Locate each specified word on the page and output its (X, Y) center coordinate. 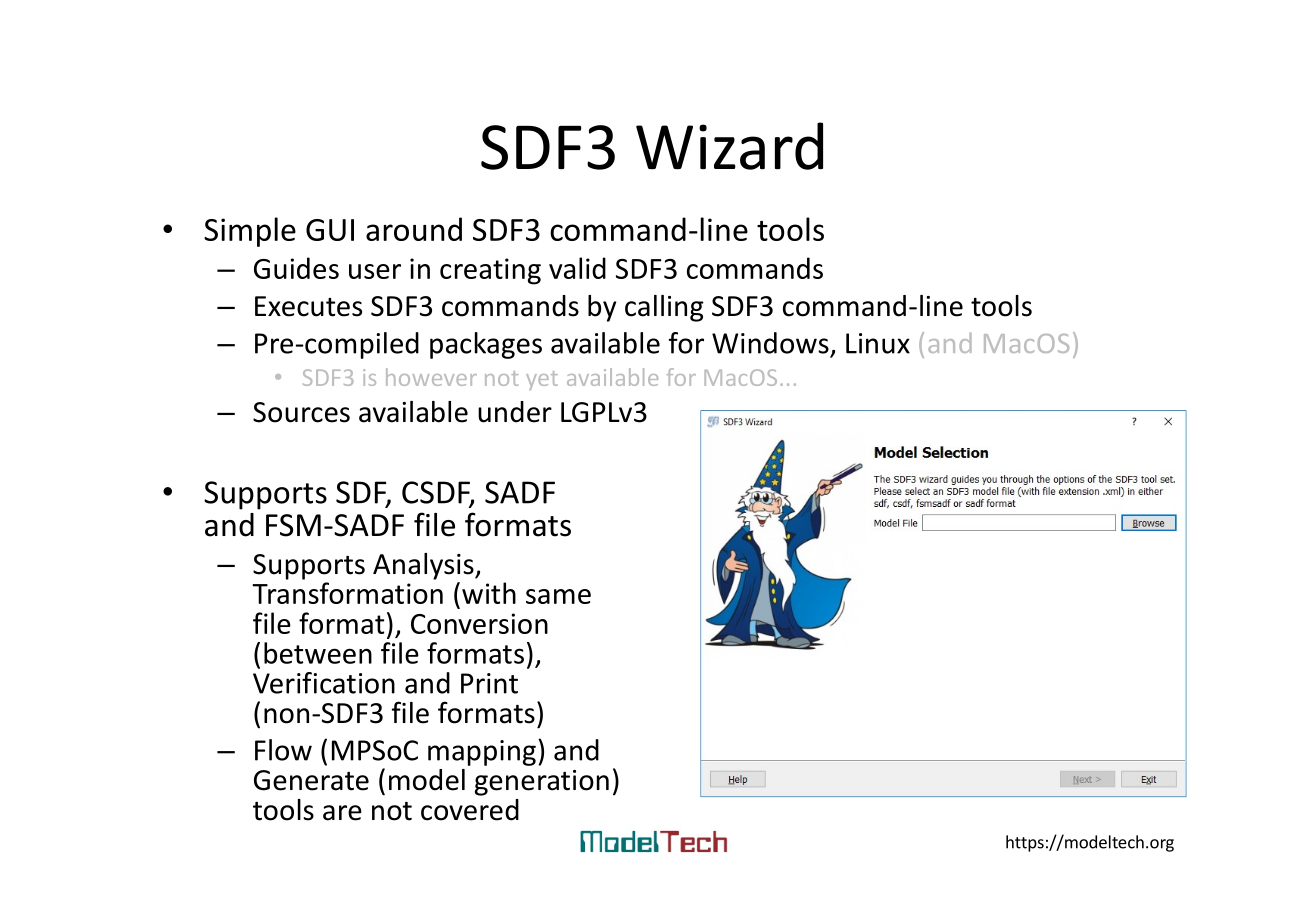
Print (489, 683)
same (558, 596)
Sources (301, 412)
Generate (311, 780)
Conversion (479, 623)
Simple (250, 232)
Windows (770, 343)
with (489, 593)
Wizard (729, 146)
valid (577, 268)
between (318, 653)
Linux (878, 343)
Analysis (424, 566)
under (515, 412)
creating (490, 271)
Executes (308, 306)
